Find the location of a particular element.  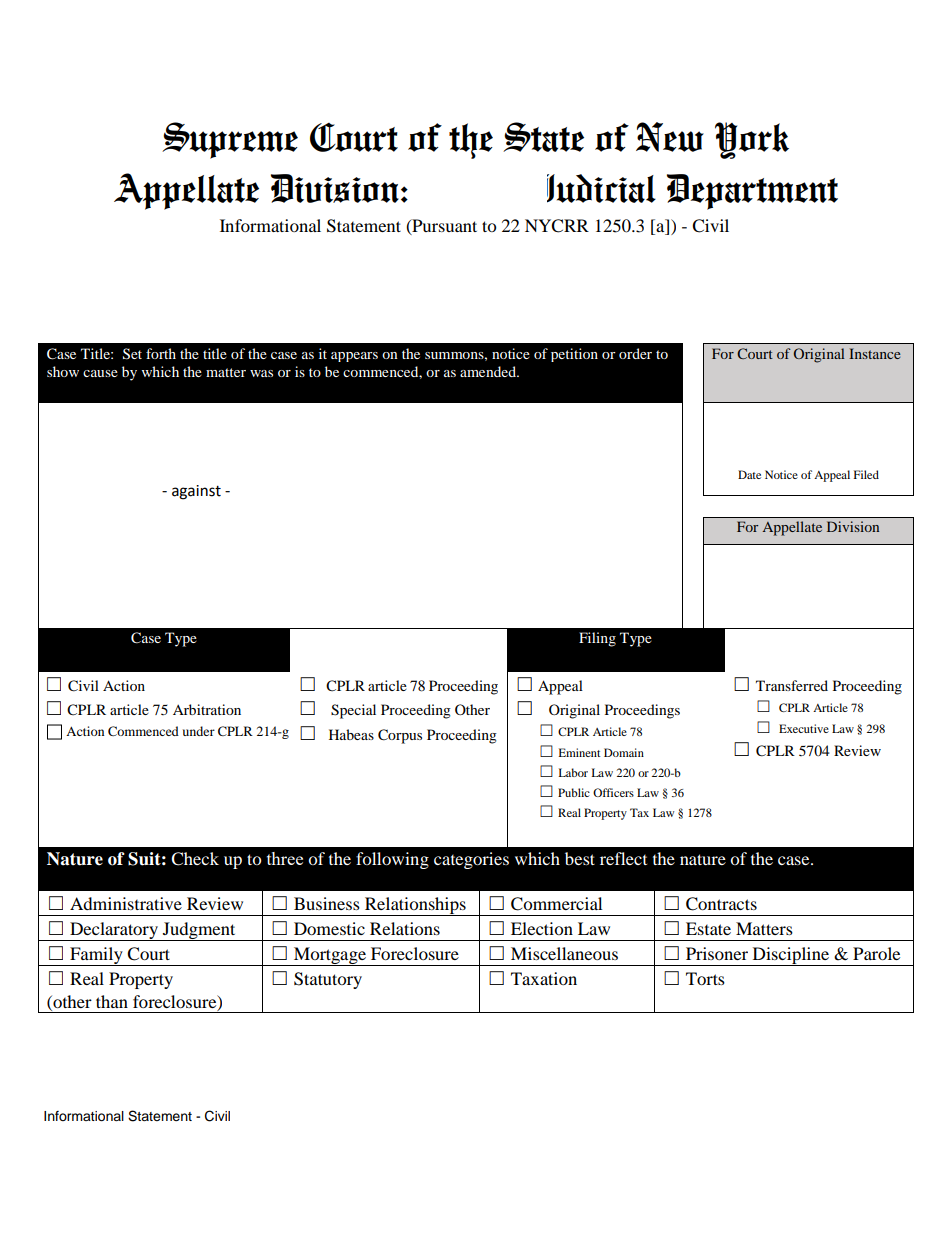

than is located at coordinates (112, 1001).
